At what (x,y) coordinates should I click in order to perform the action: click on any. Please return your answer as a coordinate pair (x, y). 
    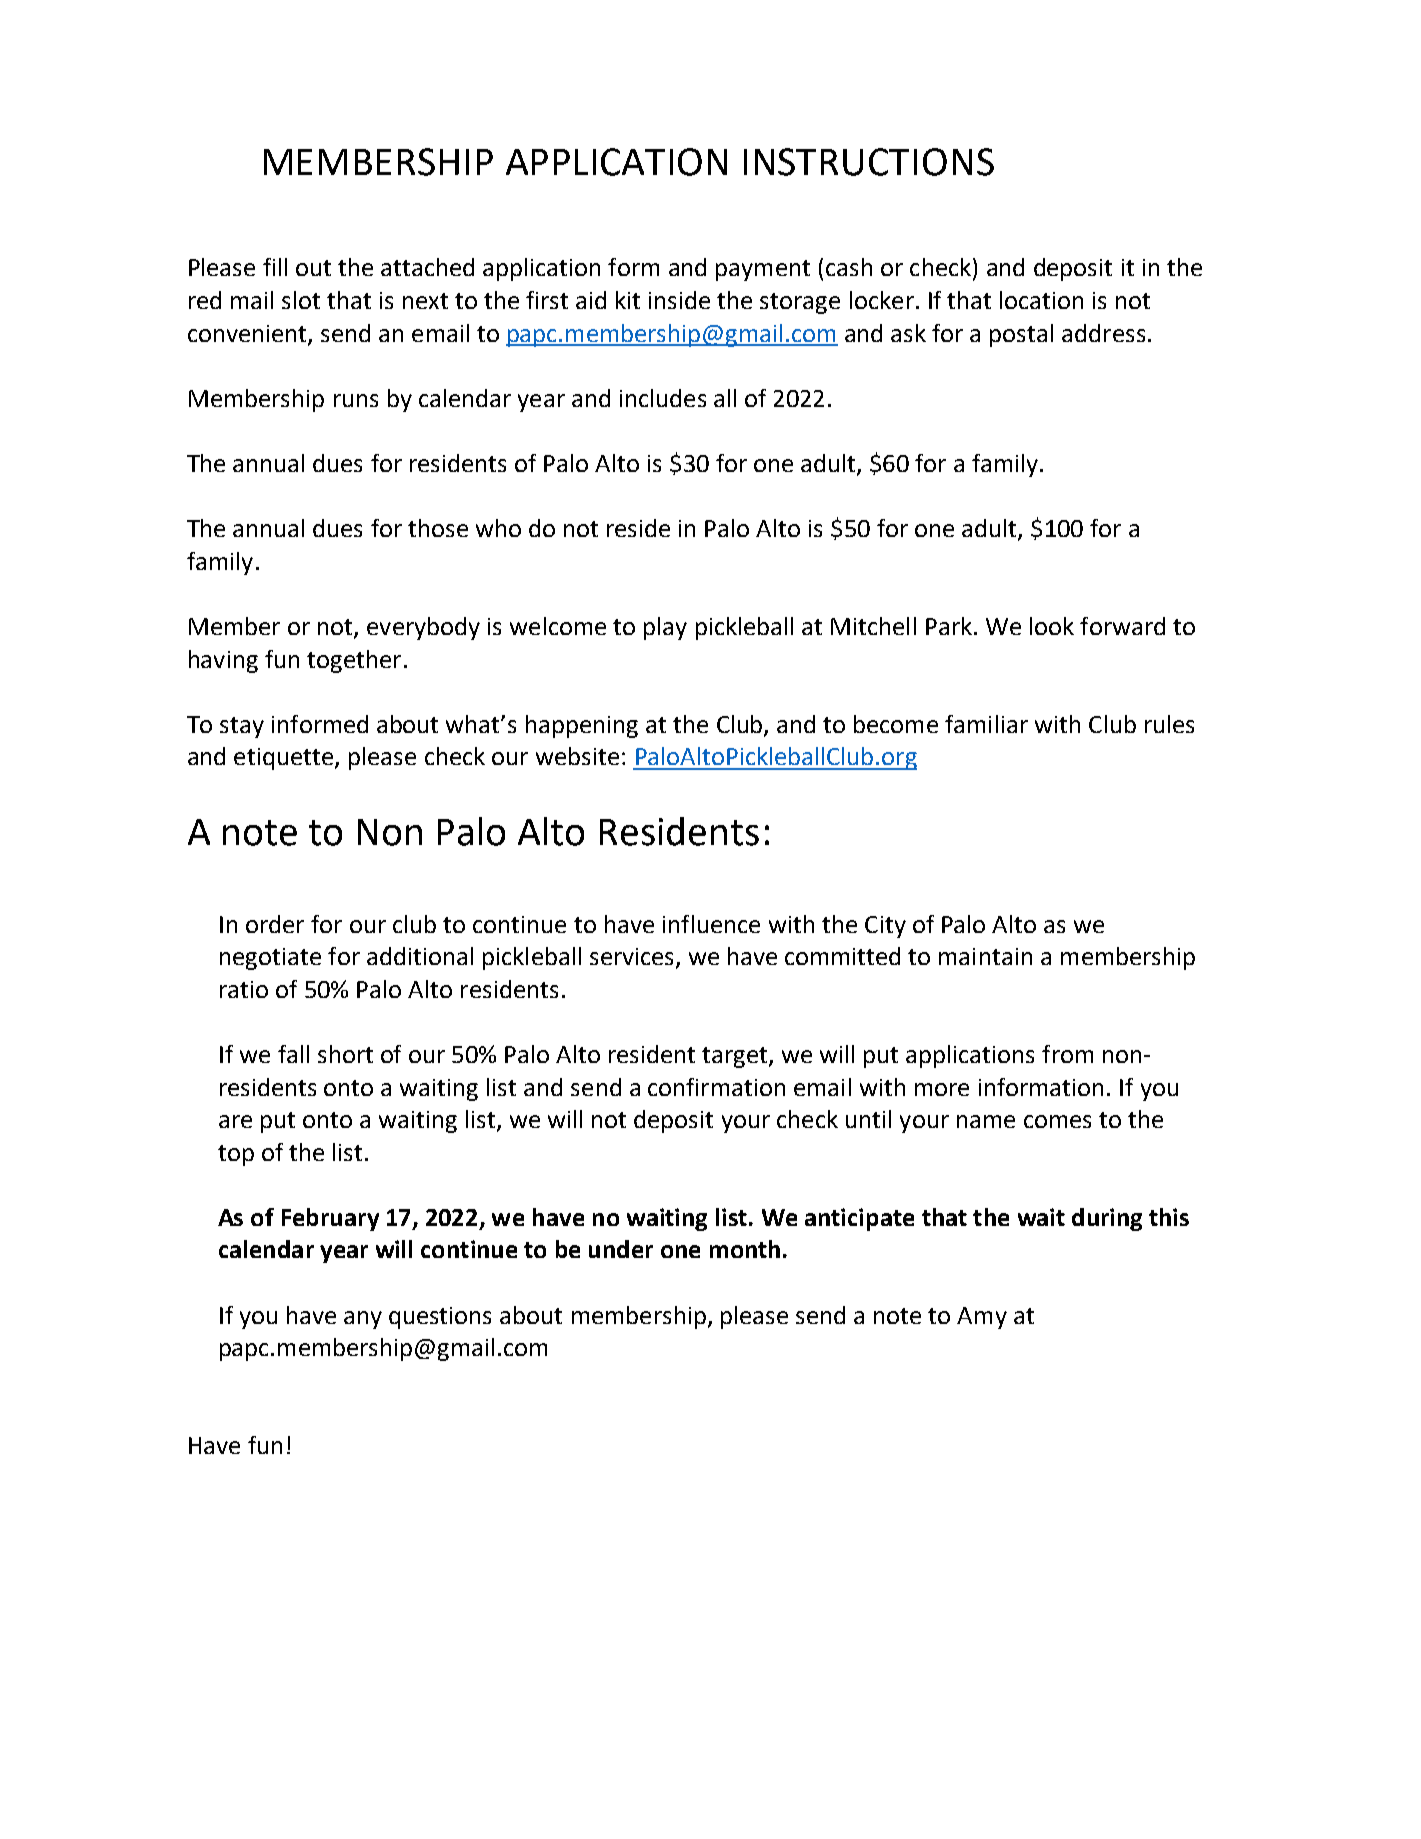
    Looking at the image, I should click on (363, 1320).
